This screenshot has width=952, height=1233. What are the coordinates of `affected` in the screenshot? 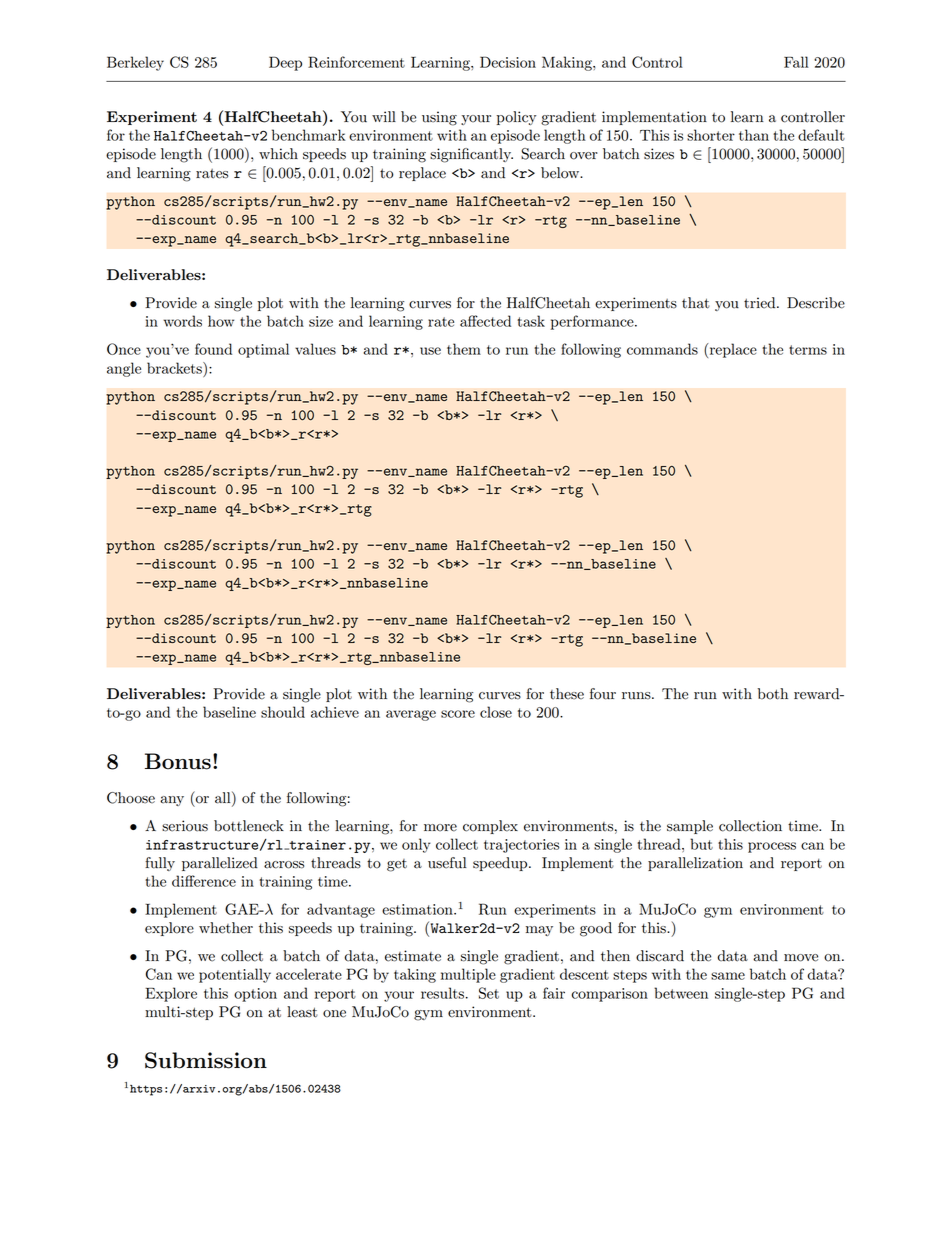 It's located at (485, 321).
